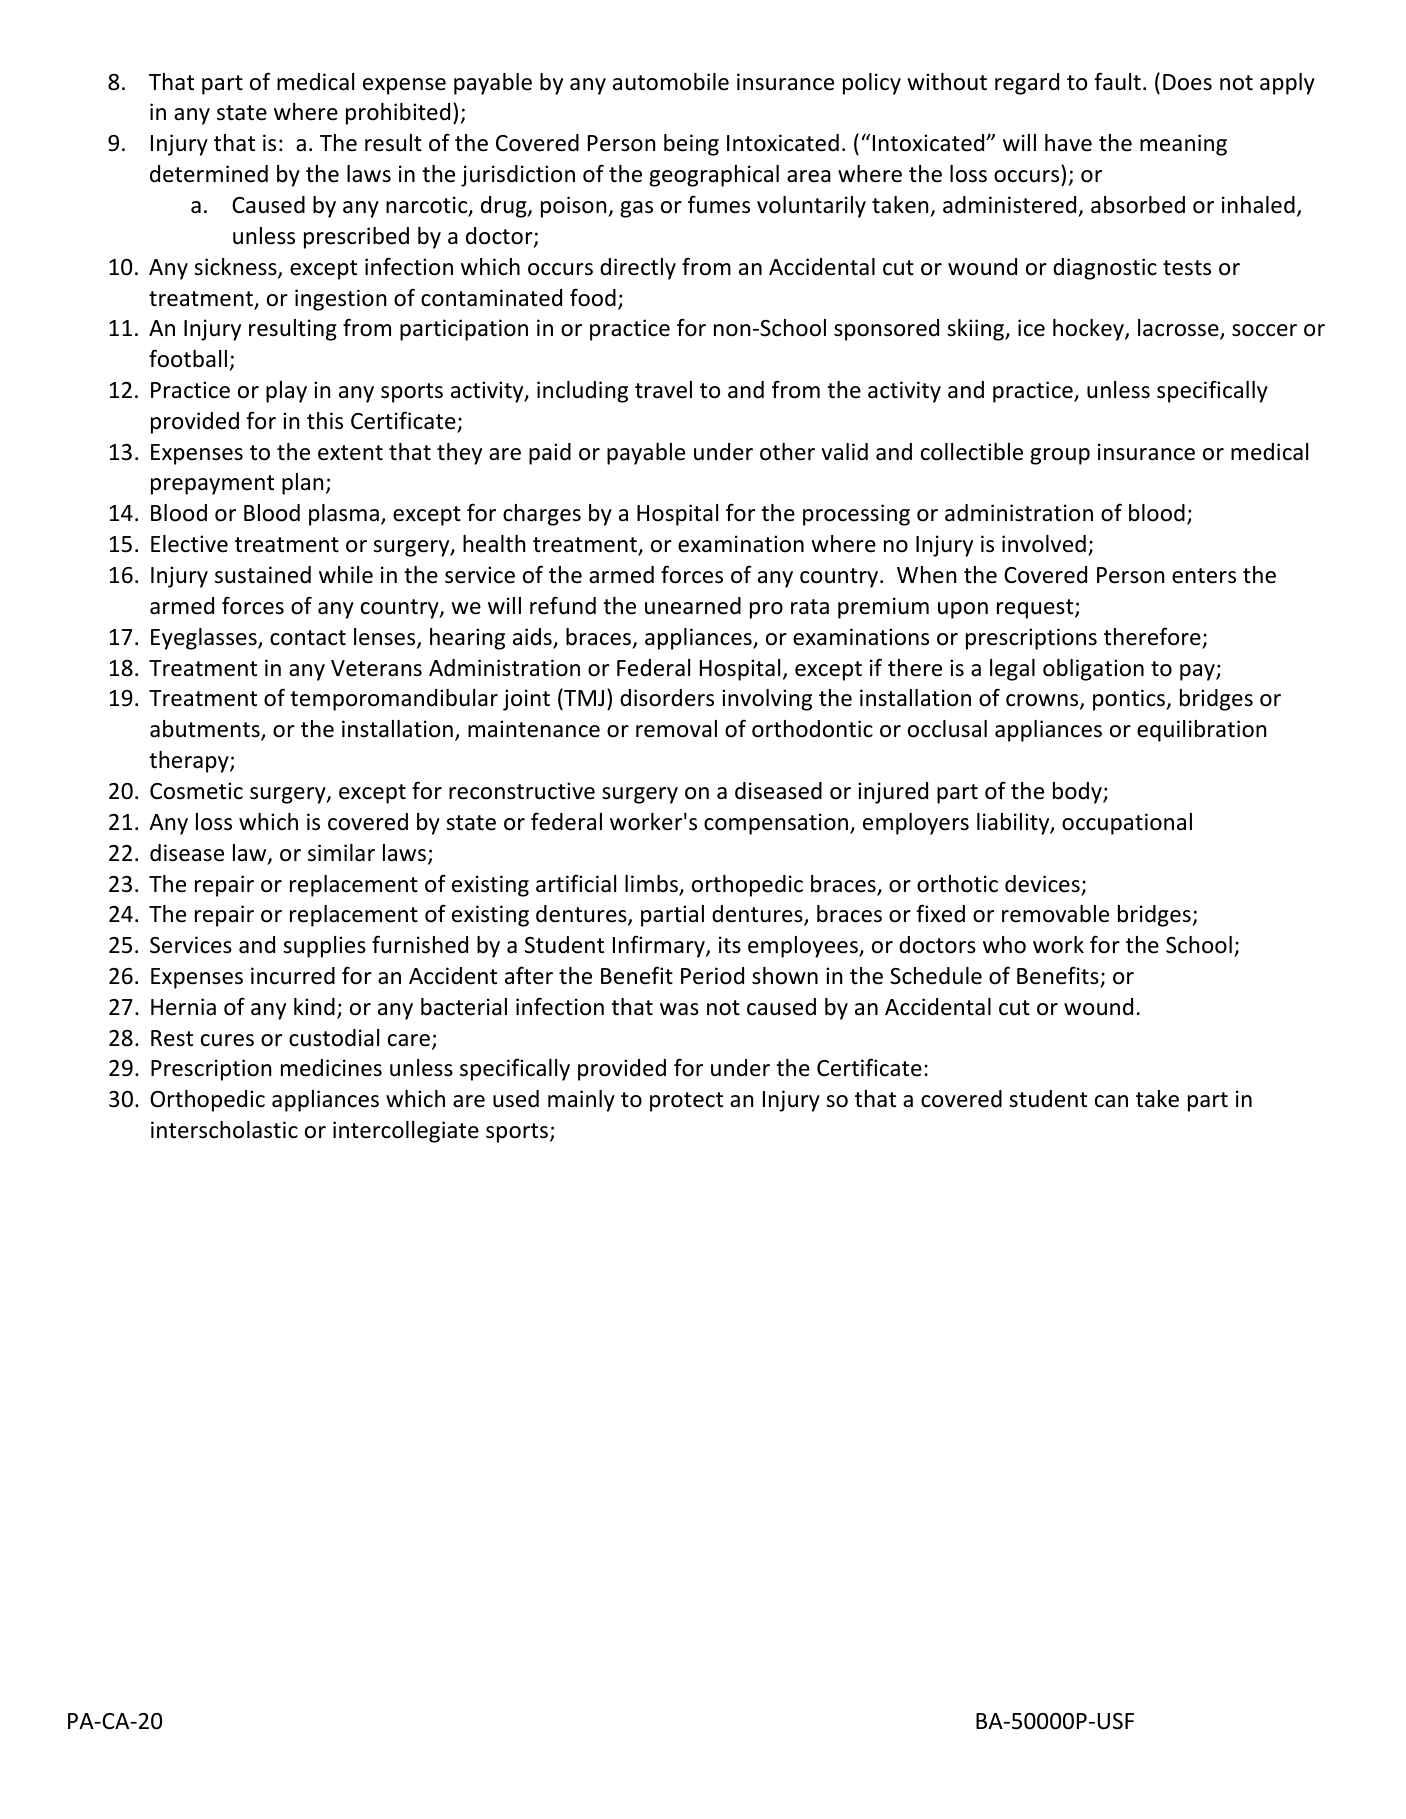  Describe the element at coordinates (341, 853) in the screenshot. I see `similar` at that location.
